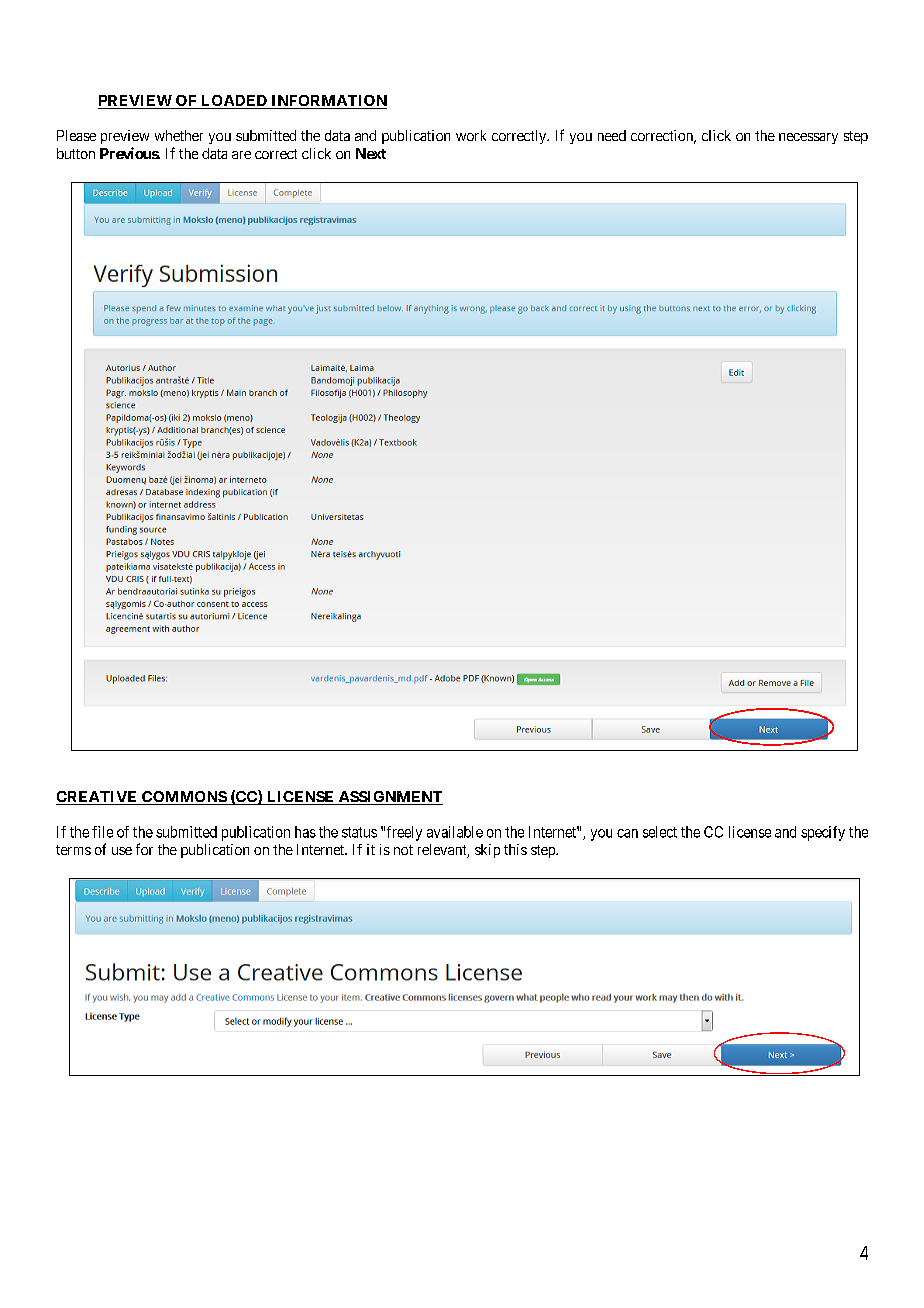  What do you see at coordinates (808, 138) in the screenshot?
I see `necessary` at bounding box center [808, 138].
